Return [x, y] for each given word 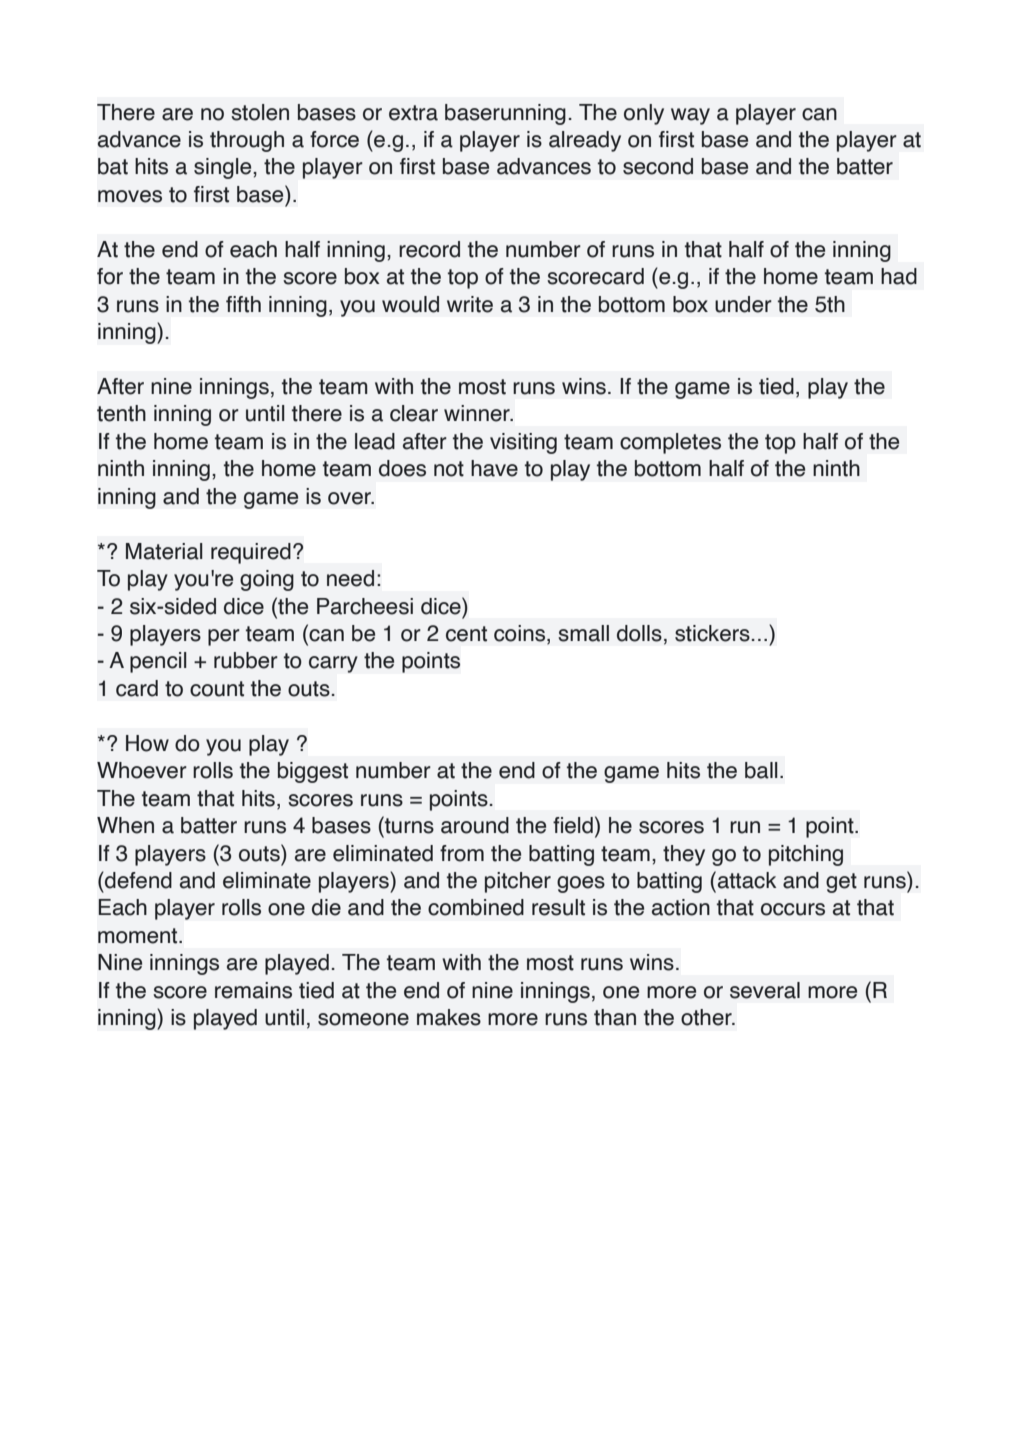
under [743, 304]
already [585, 141]
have [494, 468]
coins [521, 634]
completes [670, 443]
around [475, 825]
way [690, 116]
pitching [806, 855]
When [125, 825]
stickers [712, 633]
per [224, 637]
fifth [243, 304]
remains [253, 990]
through [247, 141]
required [251, 553]
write [470, 304]
